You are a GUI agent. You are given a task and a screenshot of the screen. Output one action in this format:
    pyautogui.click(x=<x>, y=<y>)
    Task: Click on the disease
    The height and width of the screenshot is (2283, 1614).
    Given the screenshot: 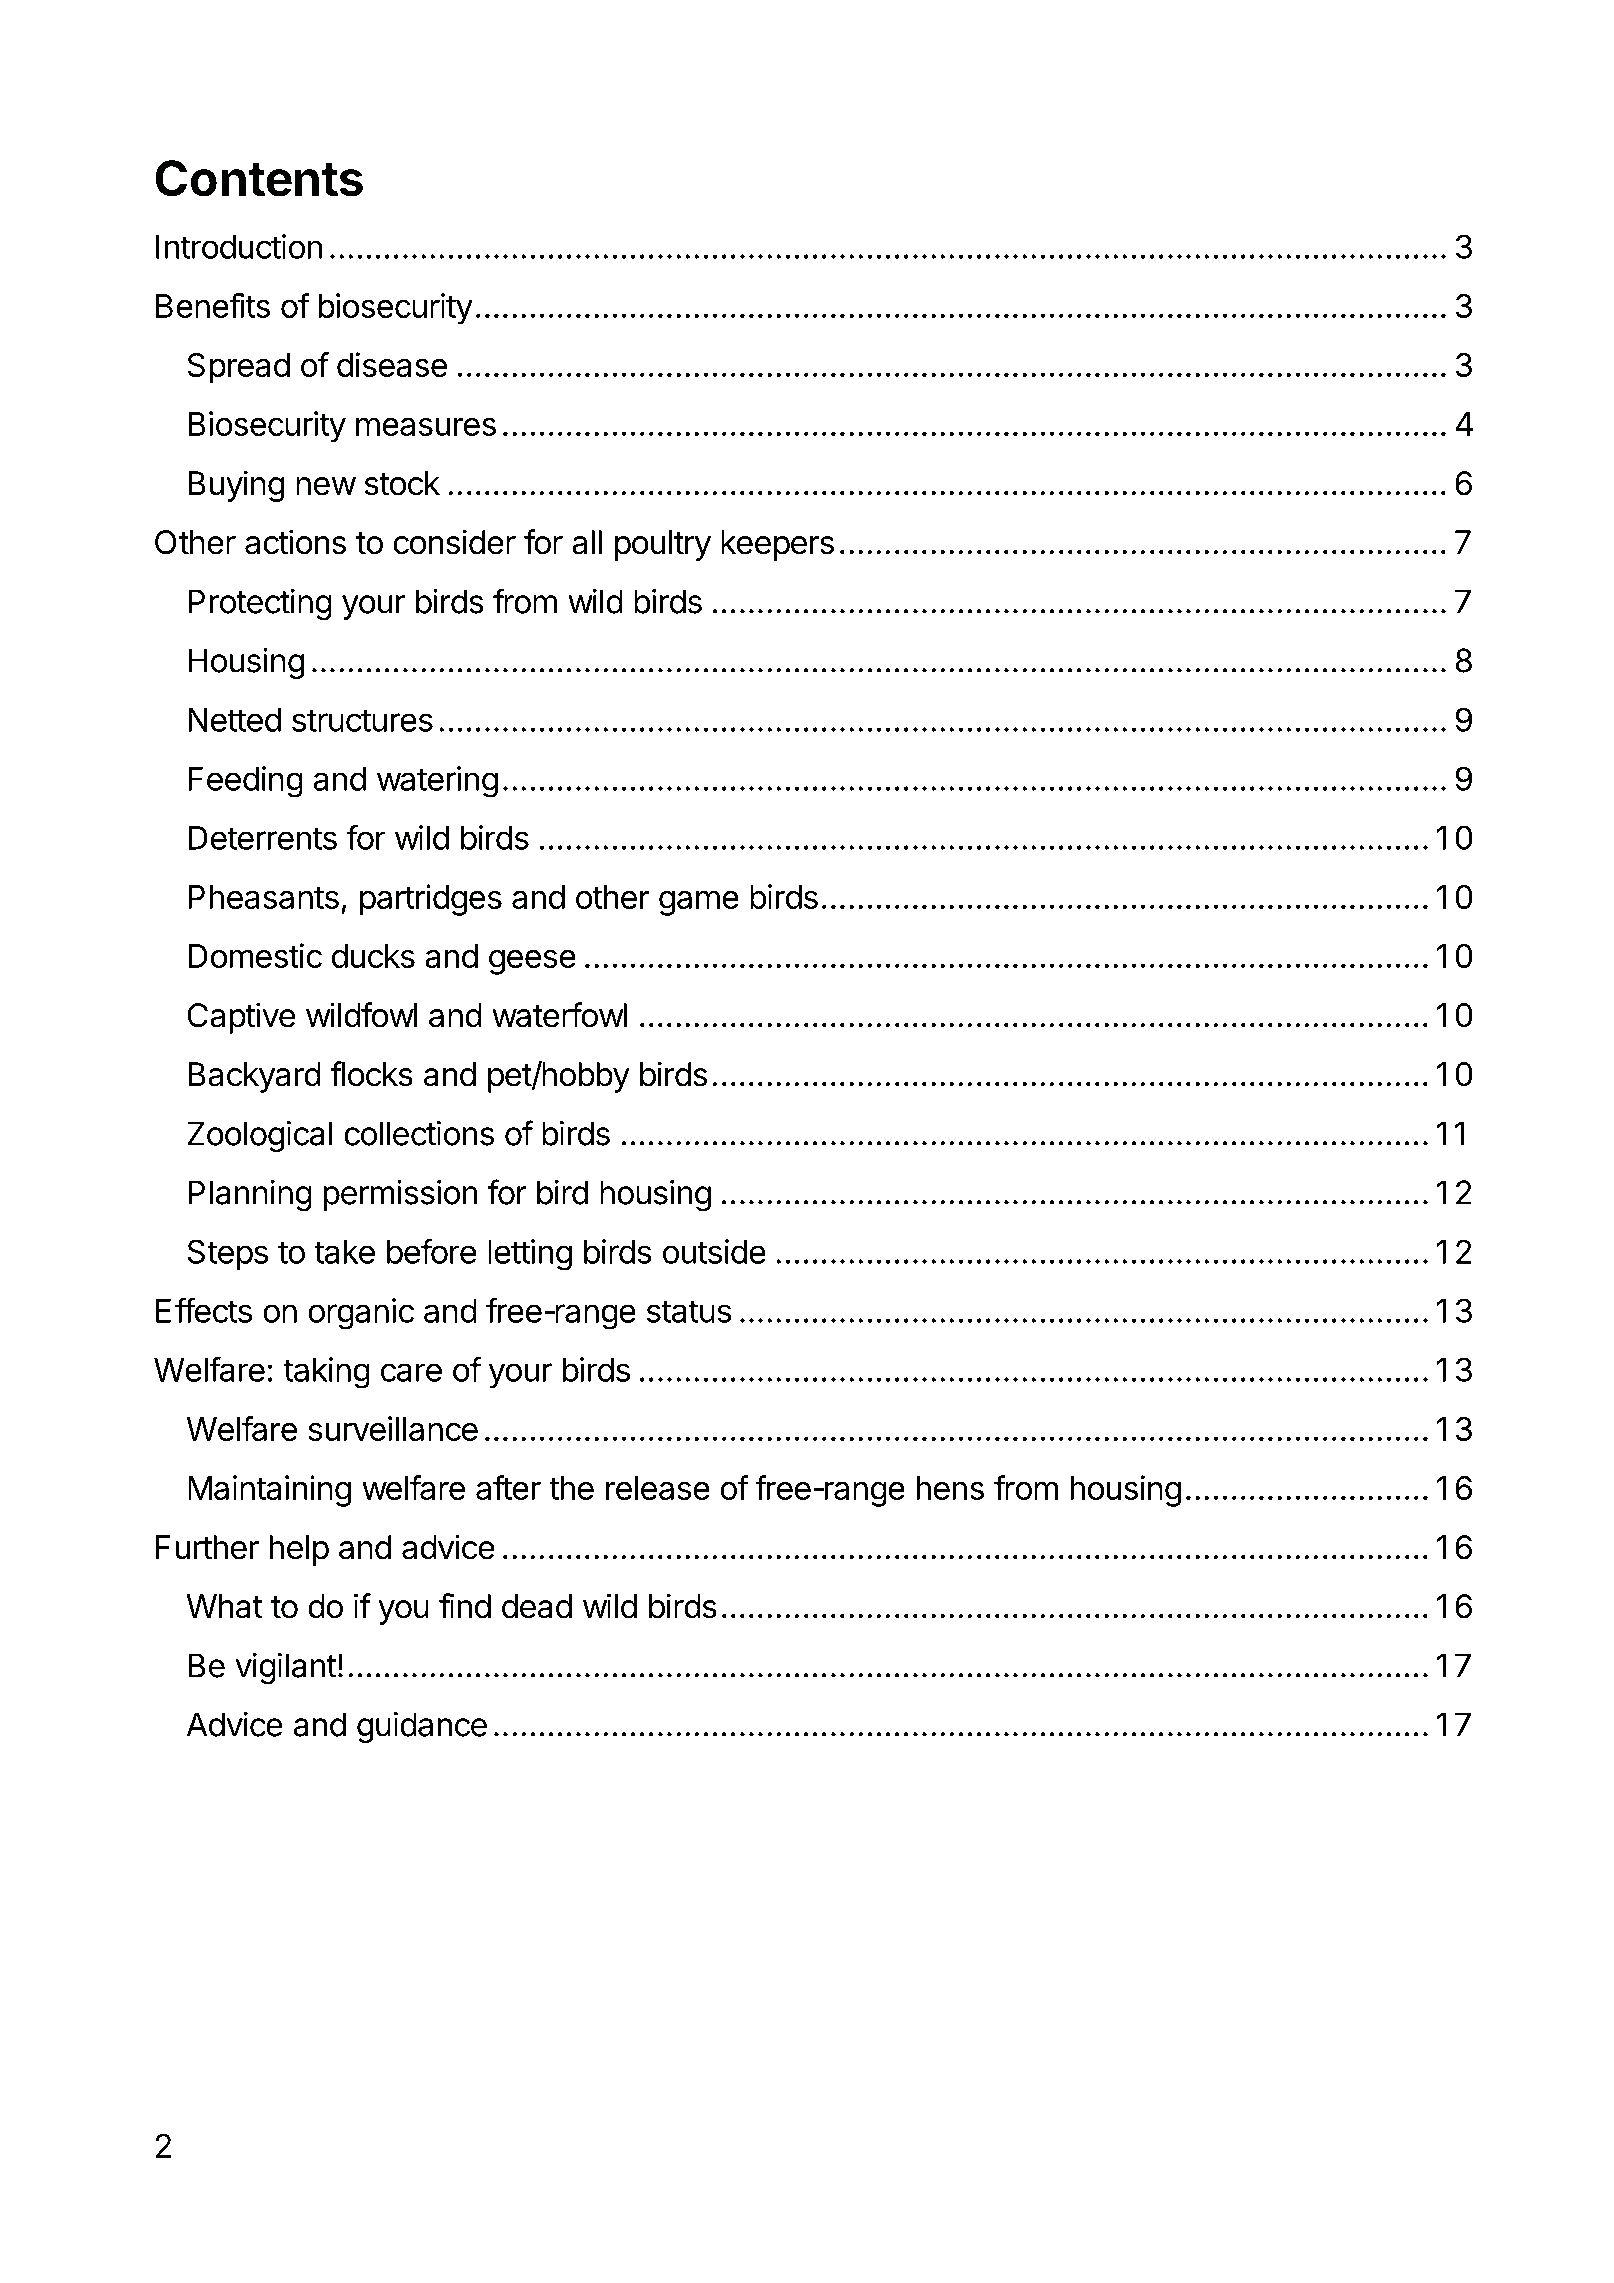 What is the action you would take?
    pyautogui.click(x=392, y=364)
